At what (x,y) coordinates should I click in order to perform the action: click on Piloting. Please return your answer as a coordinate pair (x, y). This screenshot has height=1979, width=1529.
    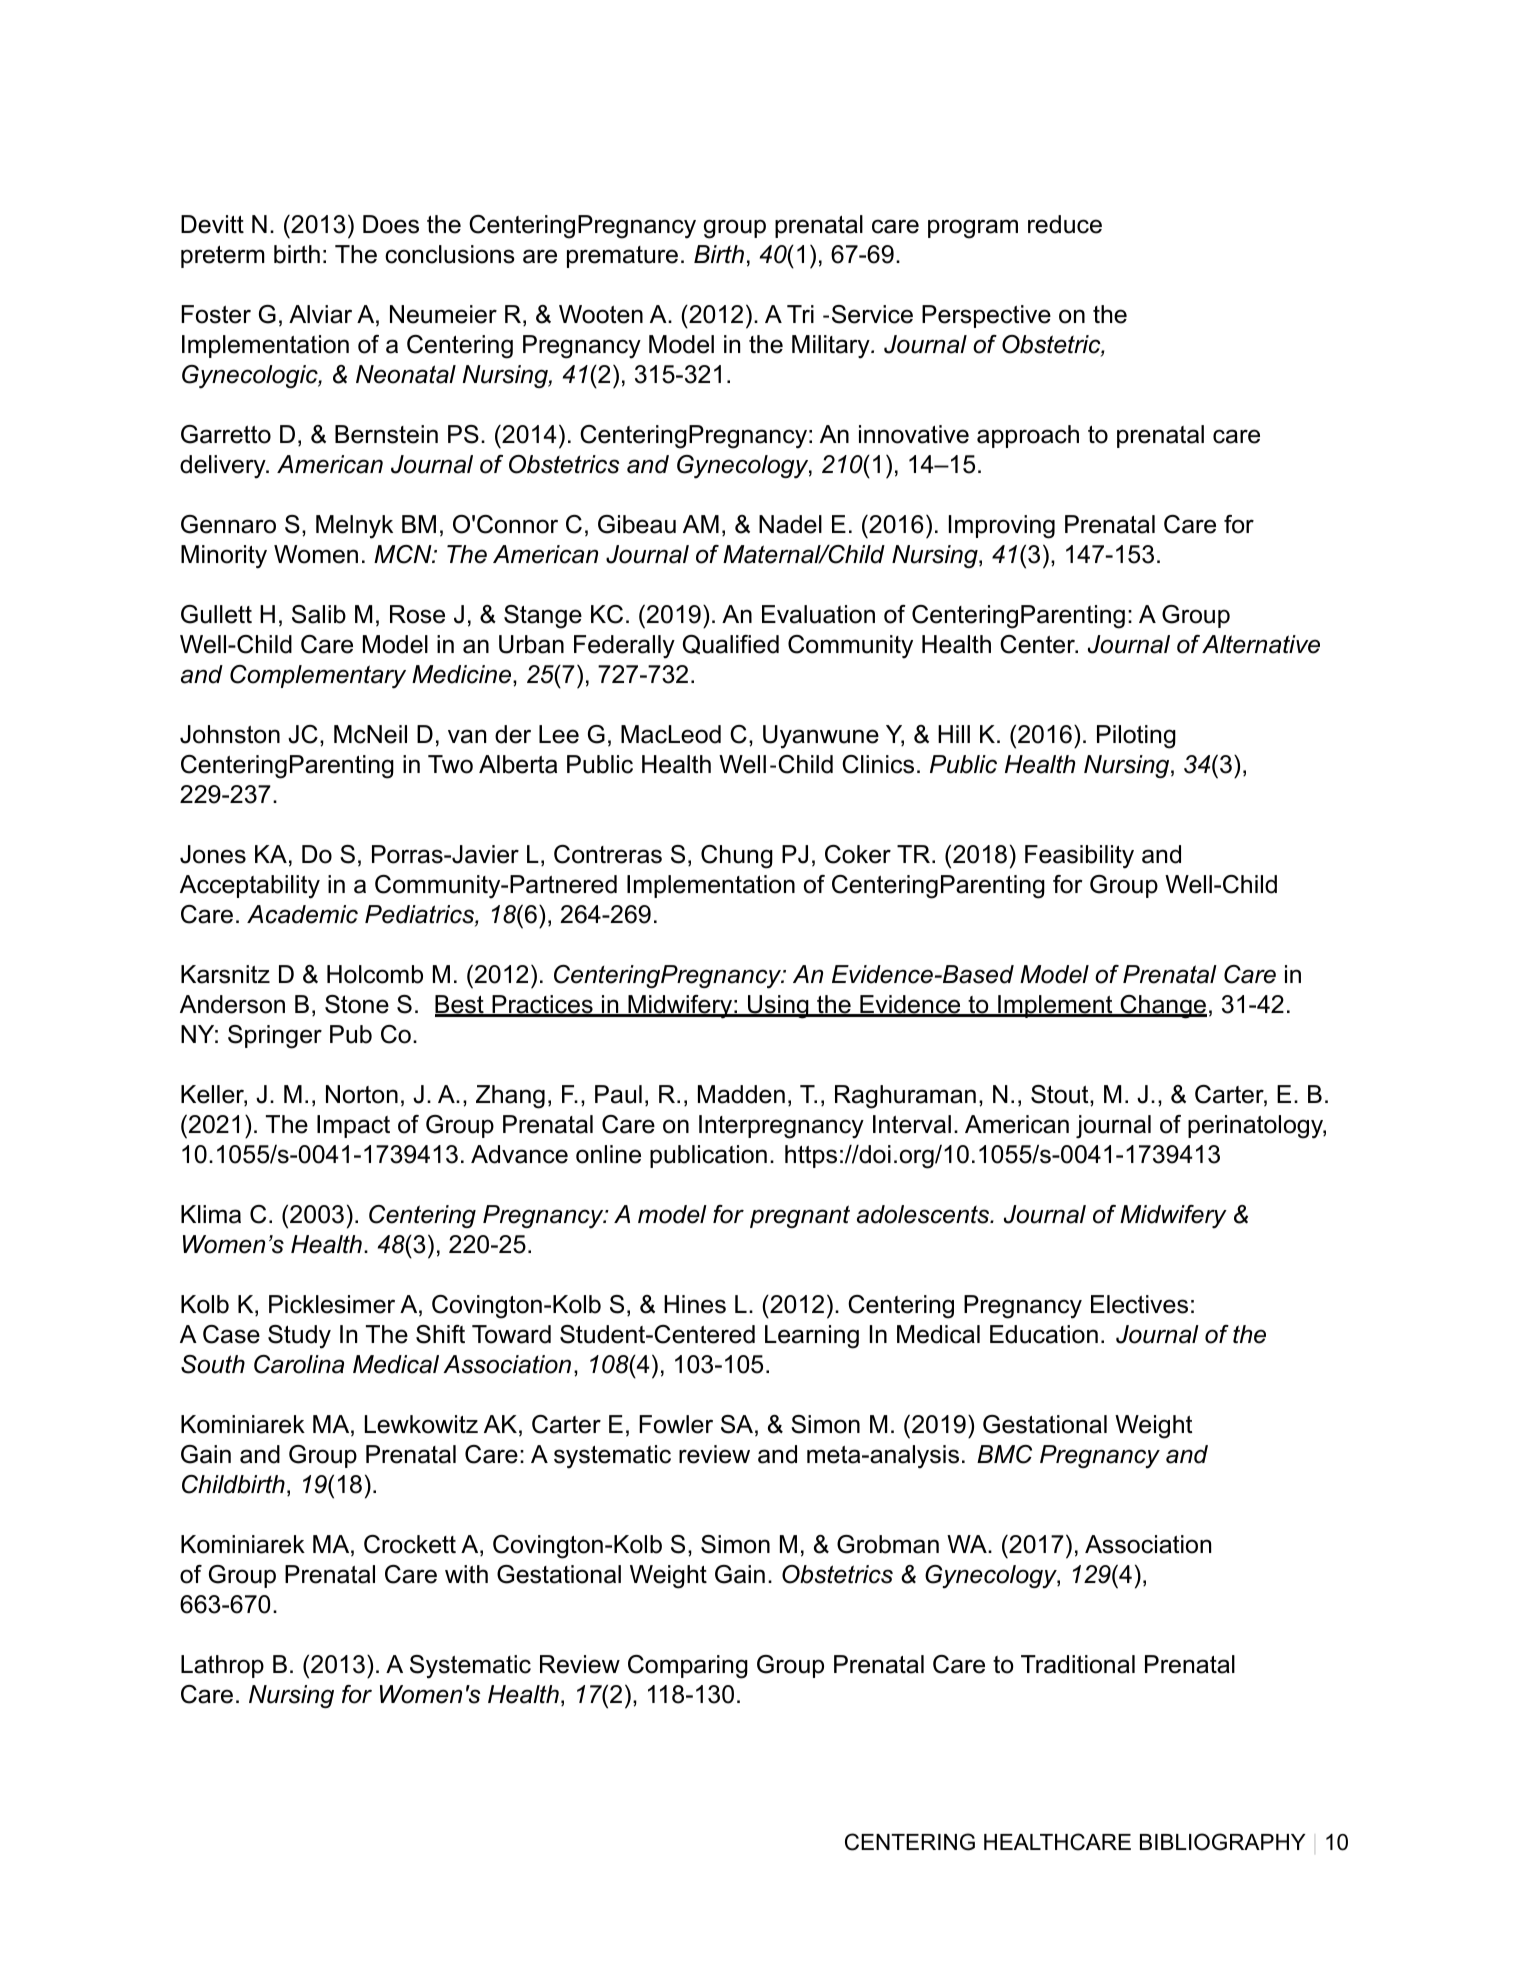
    Looking at the image, I should click on (1136, 737).
